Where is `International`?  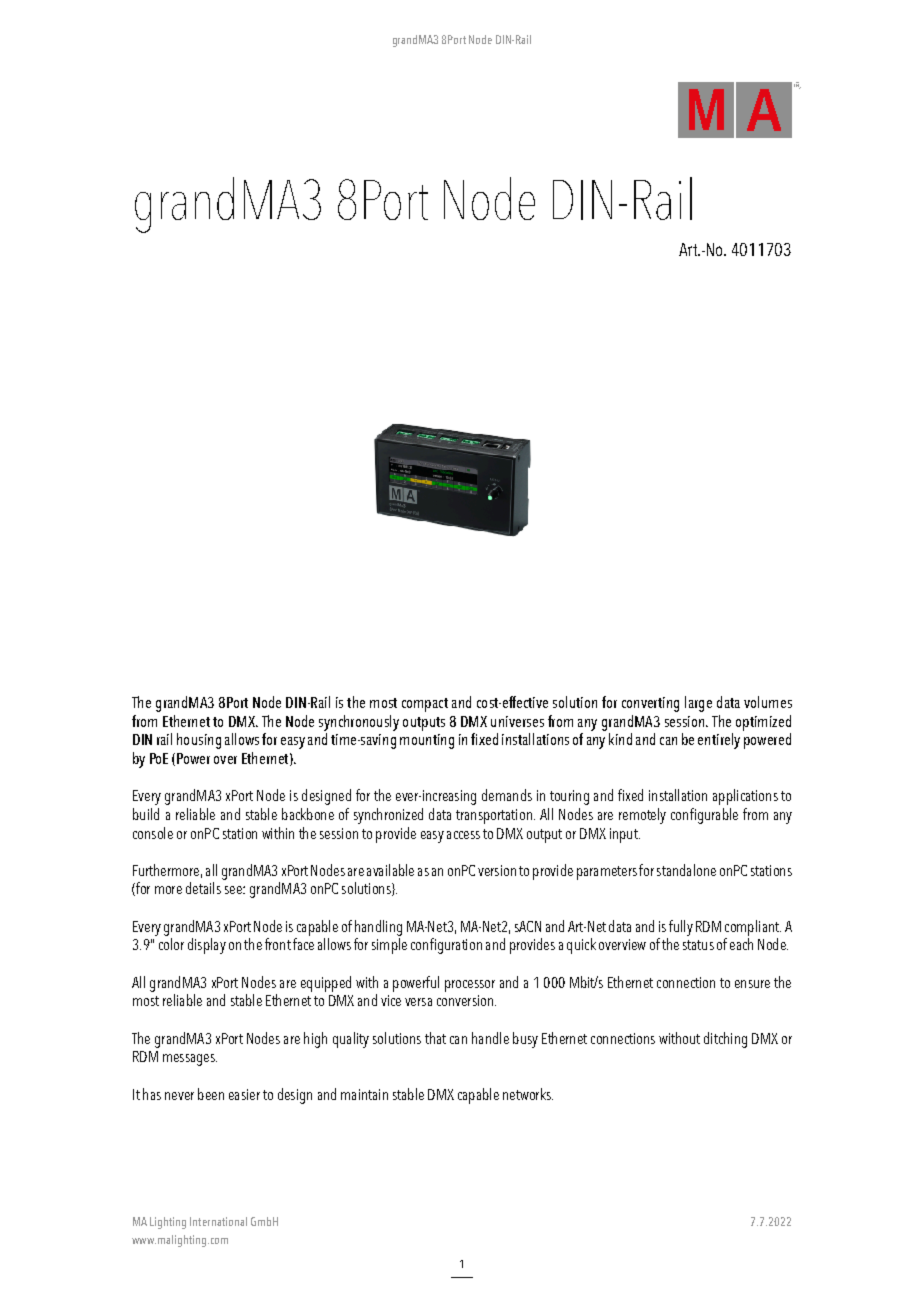
International is located at coordinates (218, 1221).
